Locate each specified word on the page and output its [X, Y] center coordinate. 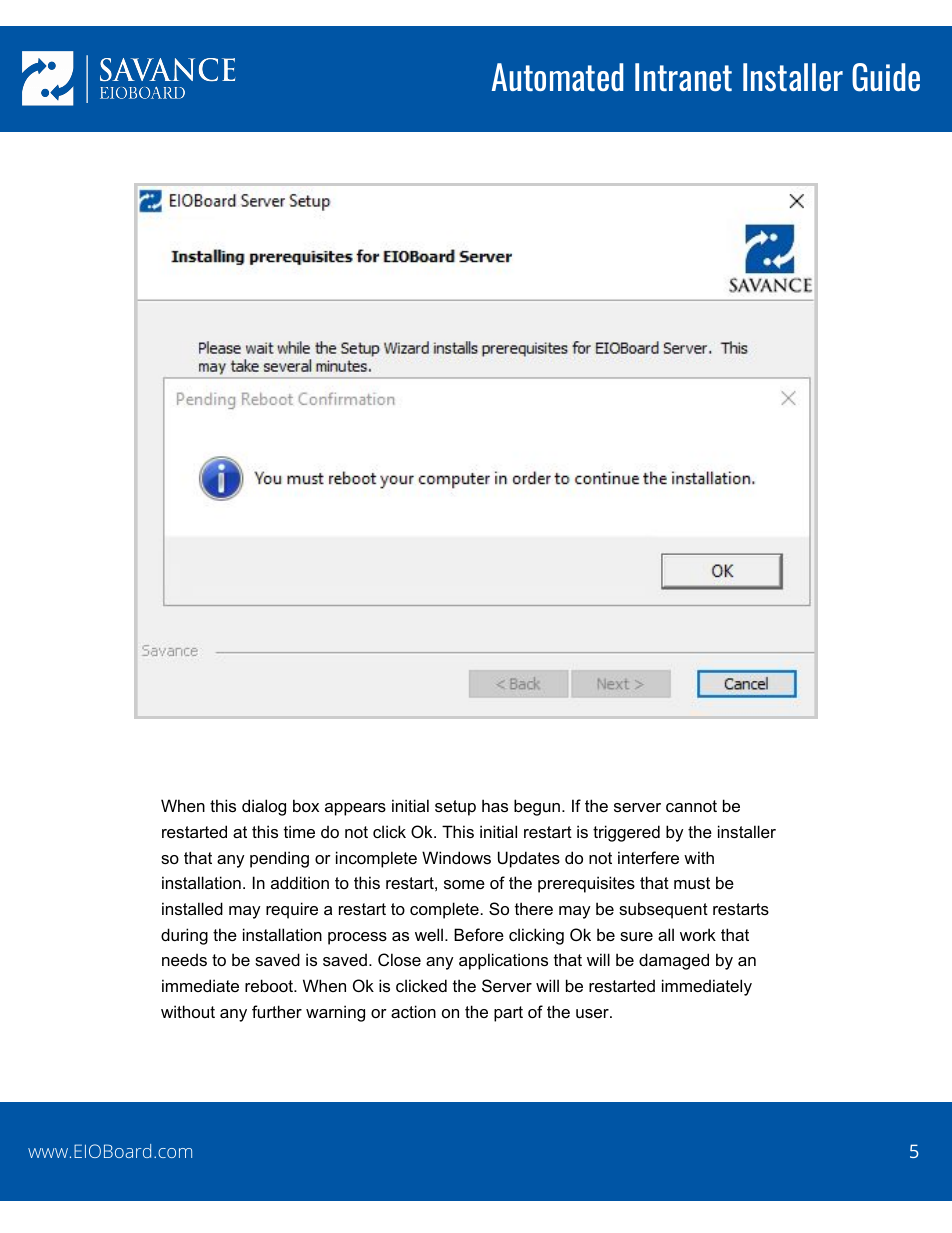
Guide [886, 77]
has [495, 805]
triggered [626, 833]
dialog [264, 807]
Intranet [683, 77]
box [306, 805]
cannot [691, 806]
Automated [557, 77]
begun [537, 807]
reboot [270, 985]
